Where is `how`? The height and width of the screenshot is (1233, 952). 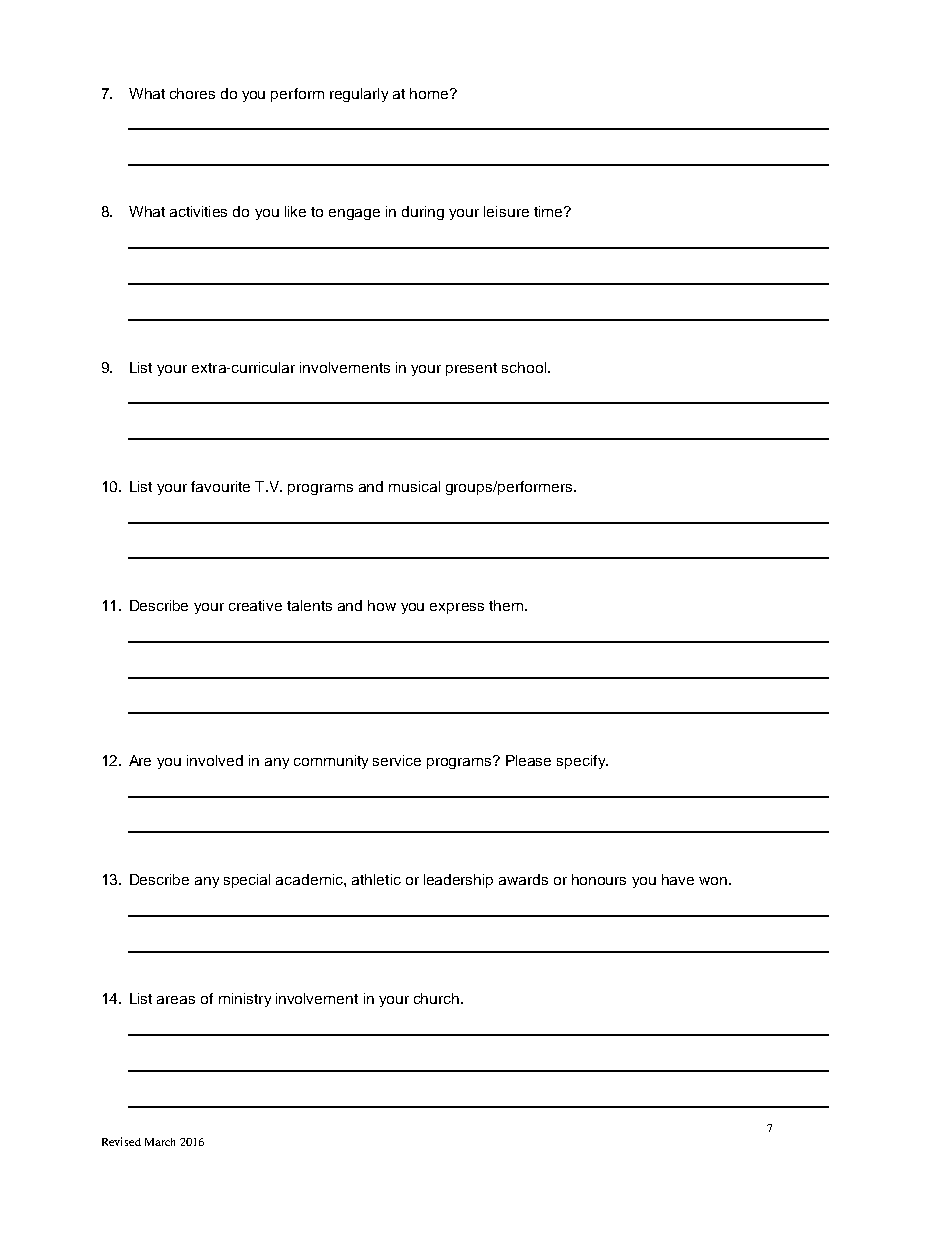 how is located at coordinates (382, 605).
